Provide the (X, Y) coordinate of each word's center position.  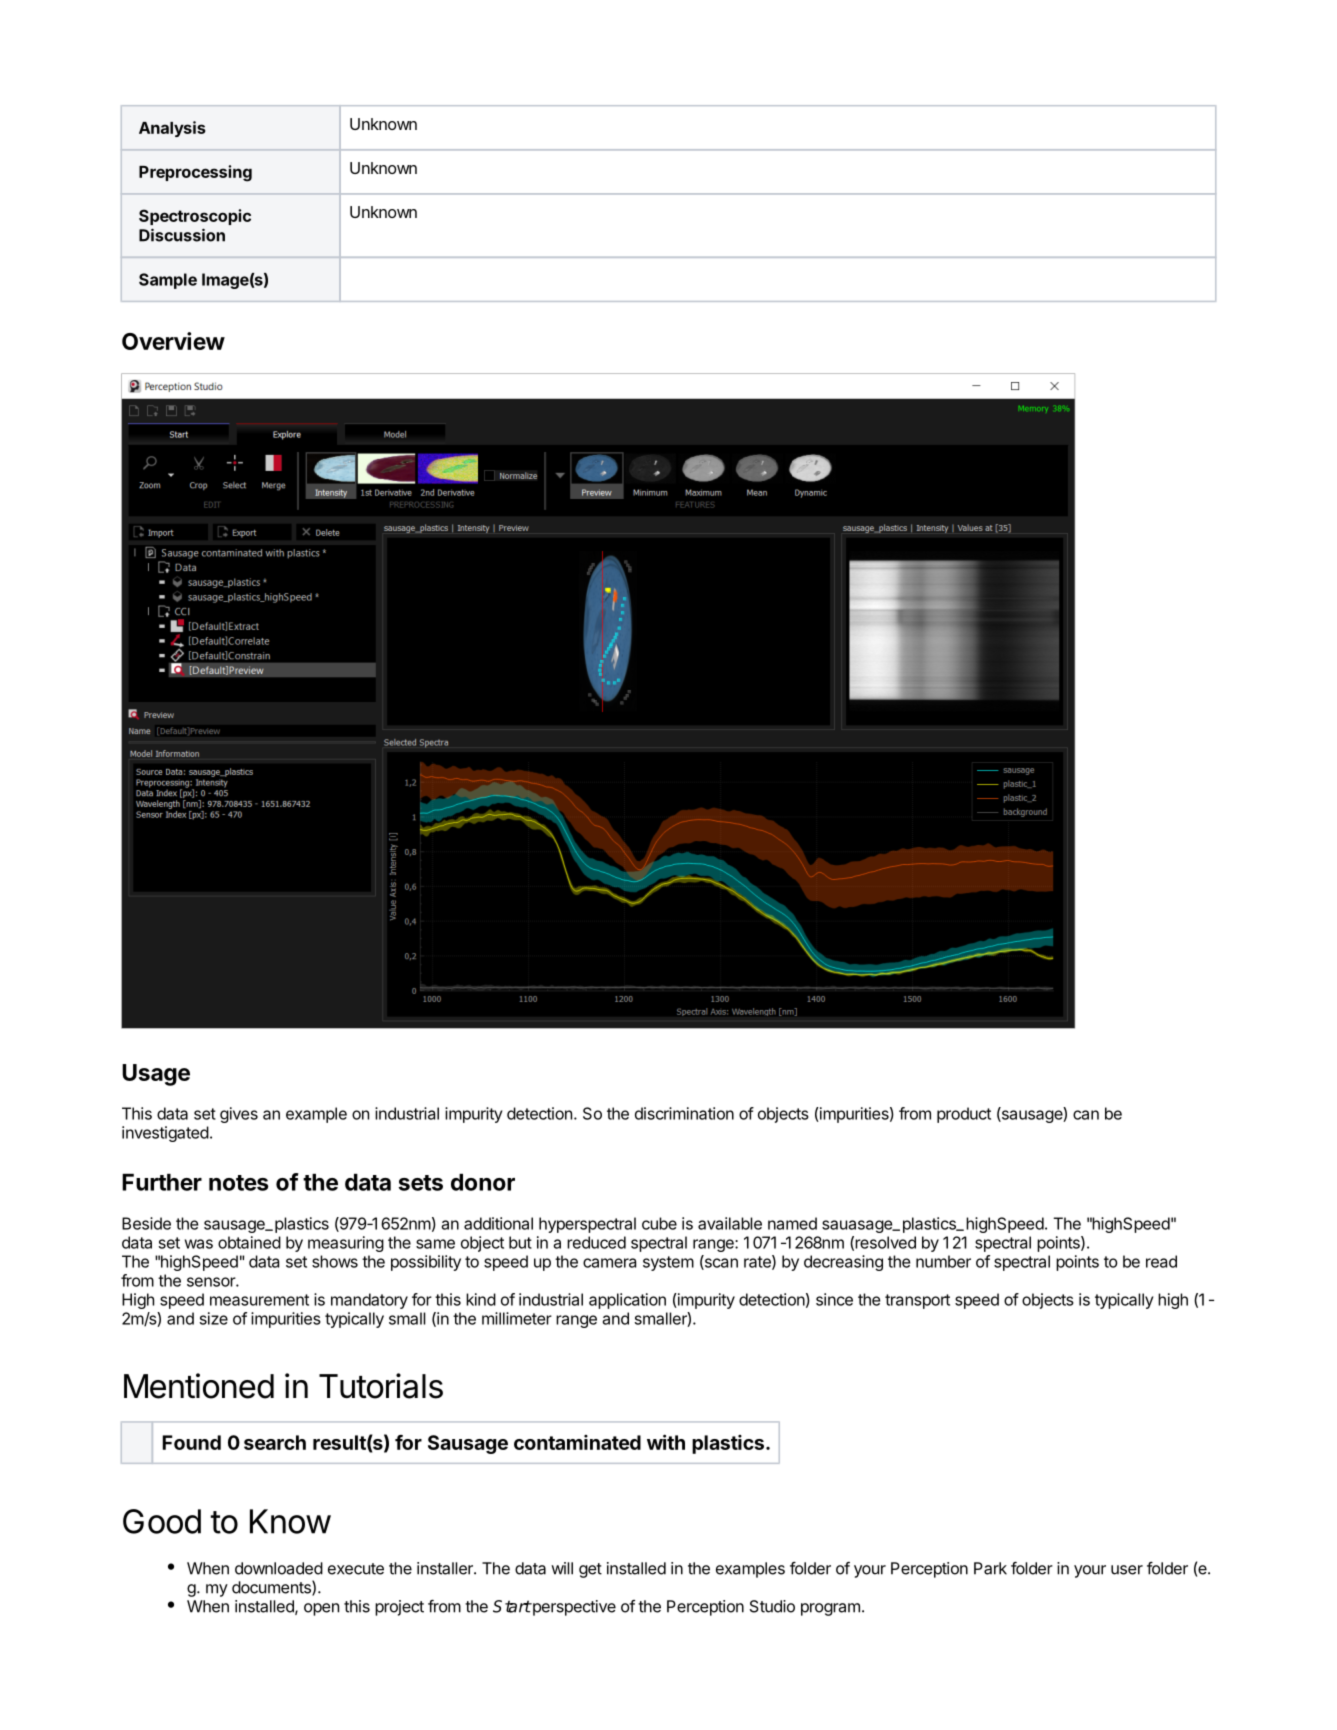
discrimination (684, 1113)
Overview (173, 341)
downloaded (279, 1568)
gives (239, 1115)
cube (659, 1223)
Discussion (182, 235)
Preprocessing (195, 173)
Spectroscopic (195, 217)
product (964, 1115)
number (943, 1261)
